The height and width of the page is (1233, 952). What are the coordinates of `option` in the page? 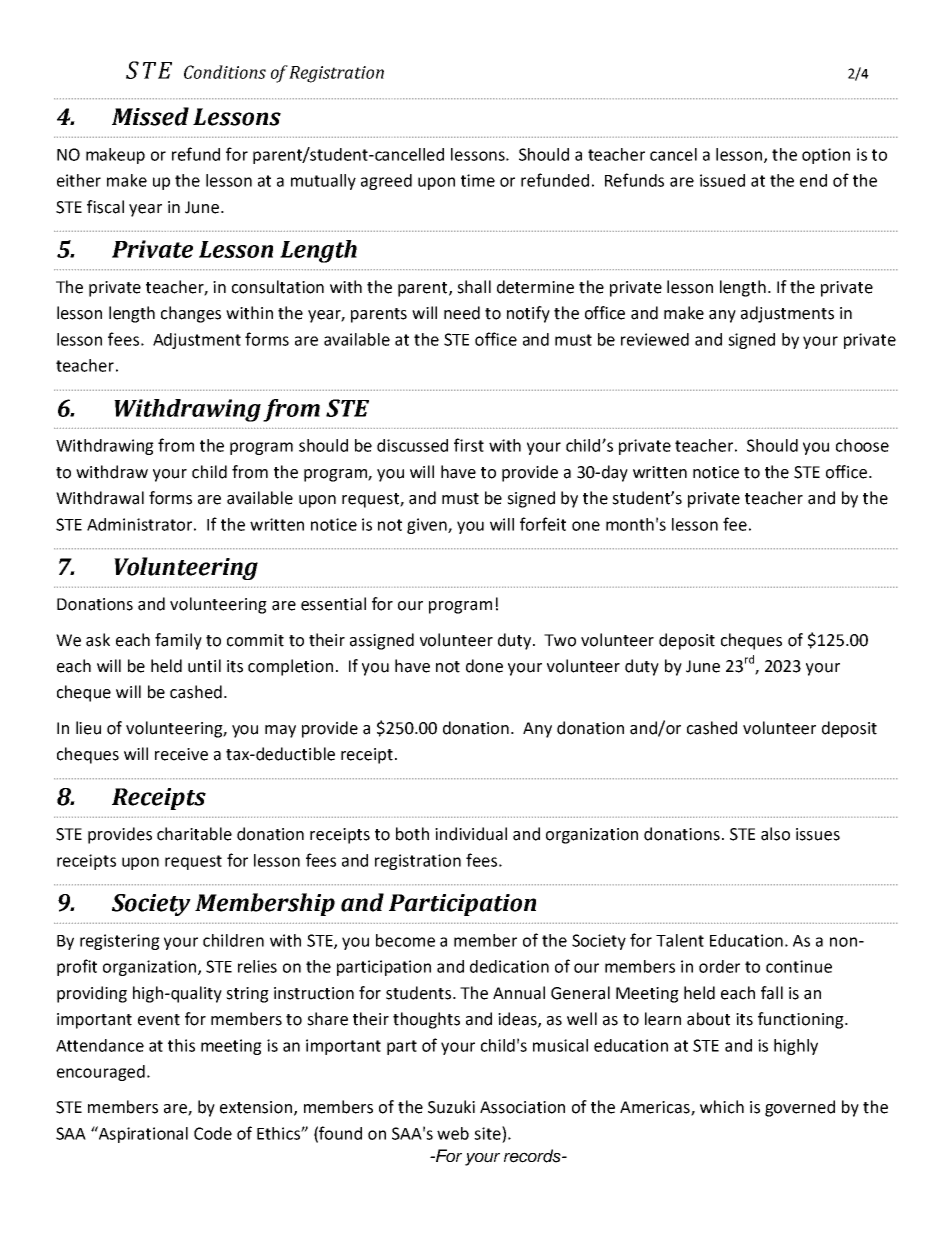 It's located at (826, 156).
